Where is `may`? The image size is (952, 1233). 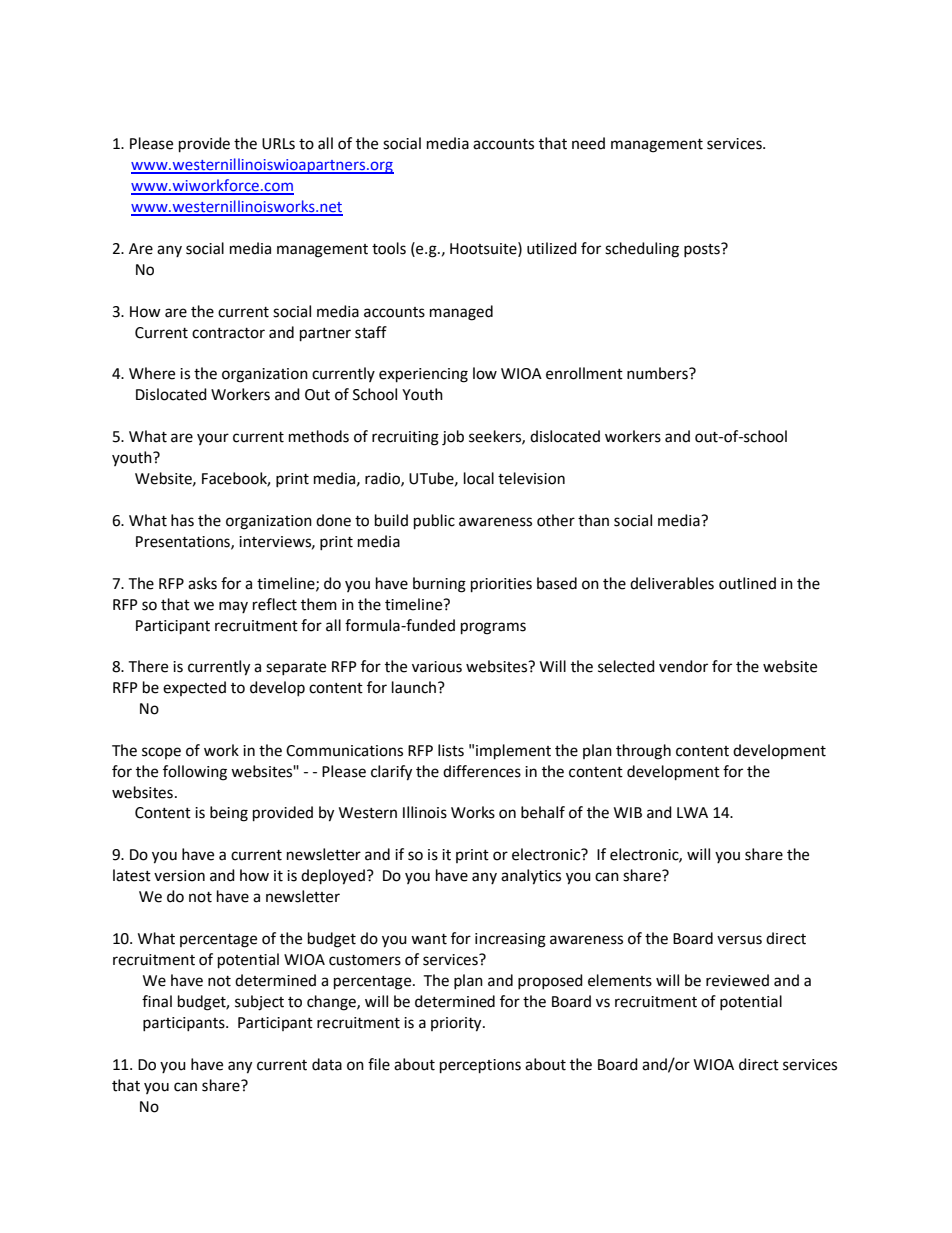 may is located at coordinates (233, 607).
